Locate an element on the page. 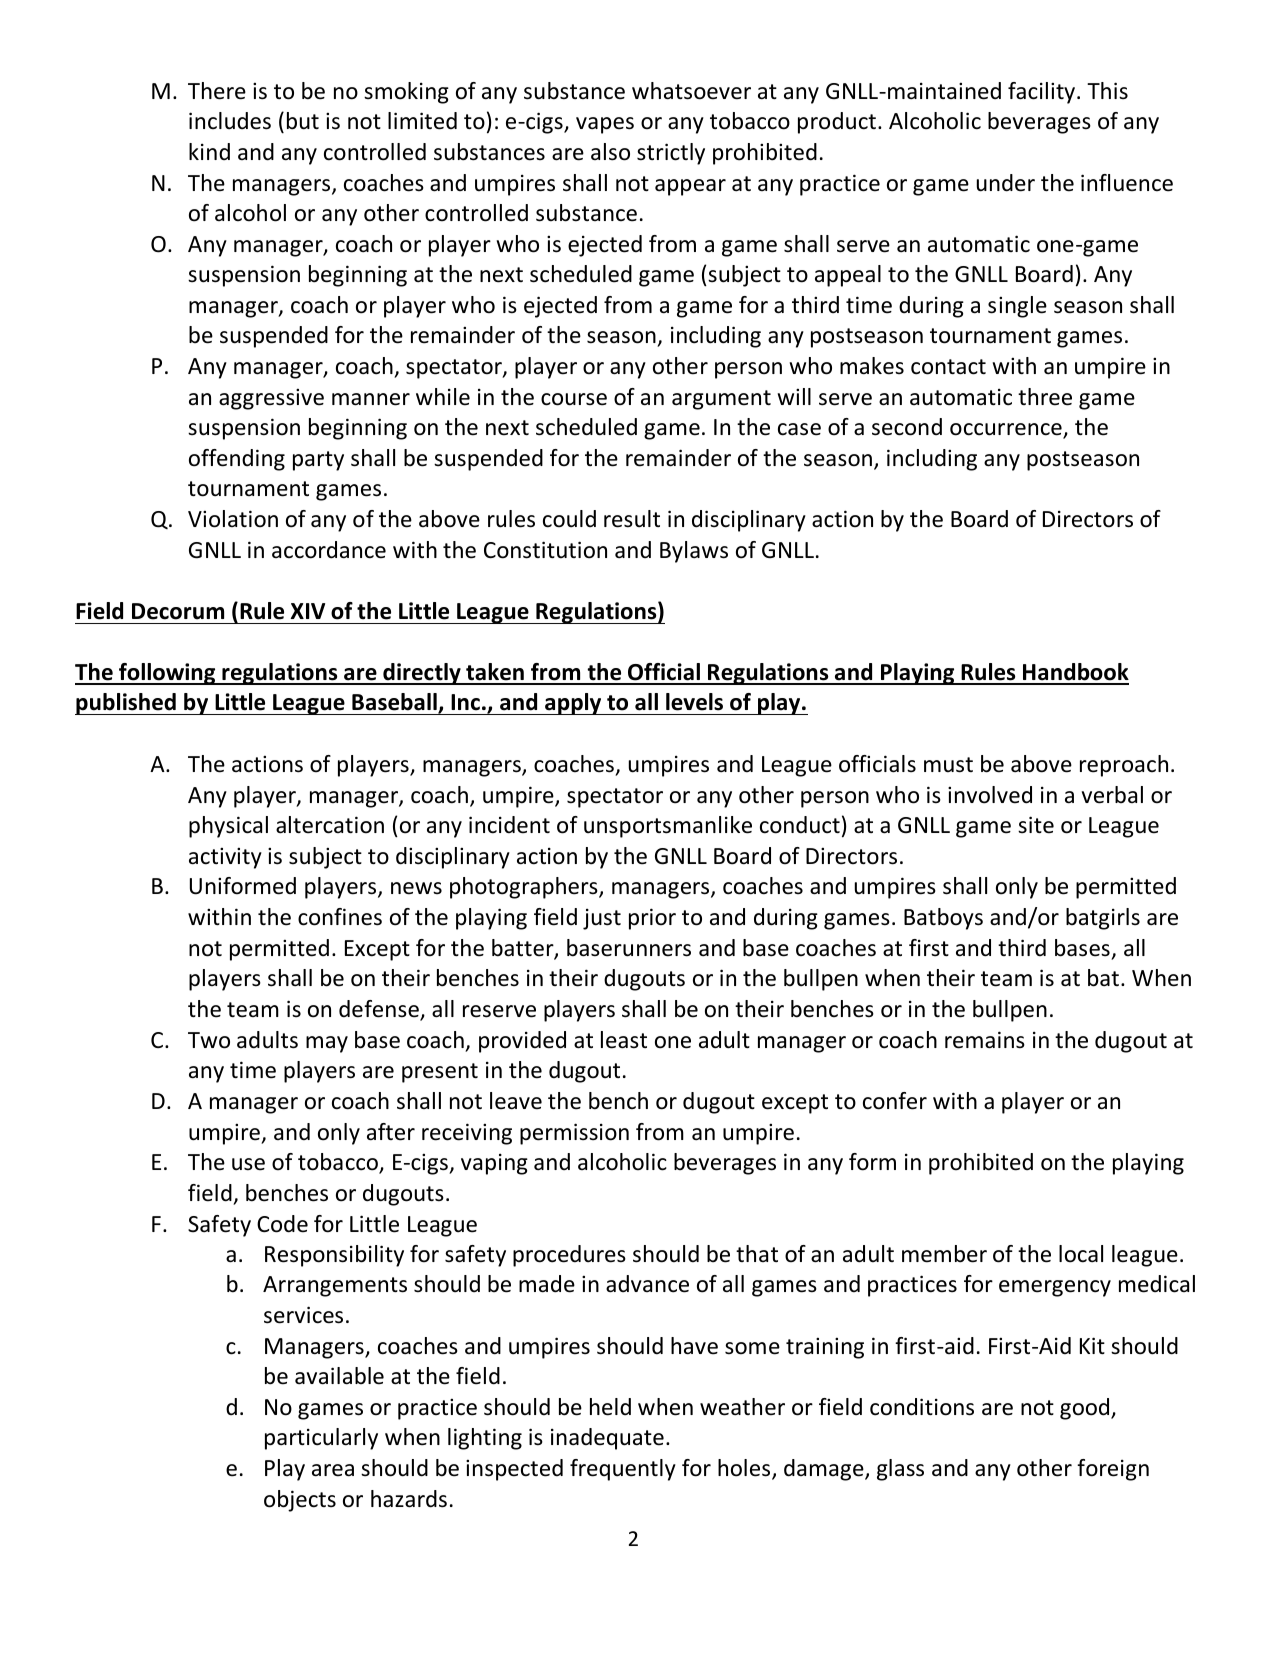 This document has height=1654, width=1278. occurrence is located at coordinates (1007, 430).
